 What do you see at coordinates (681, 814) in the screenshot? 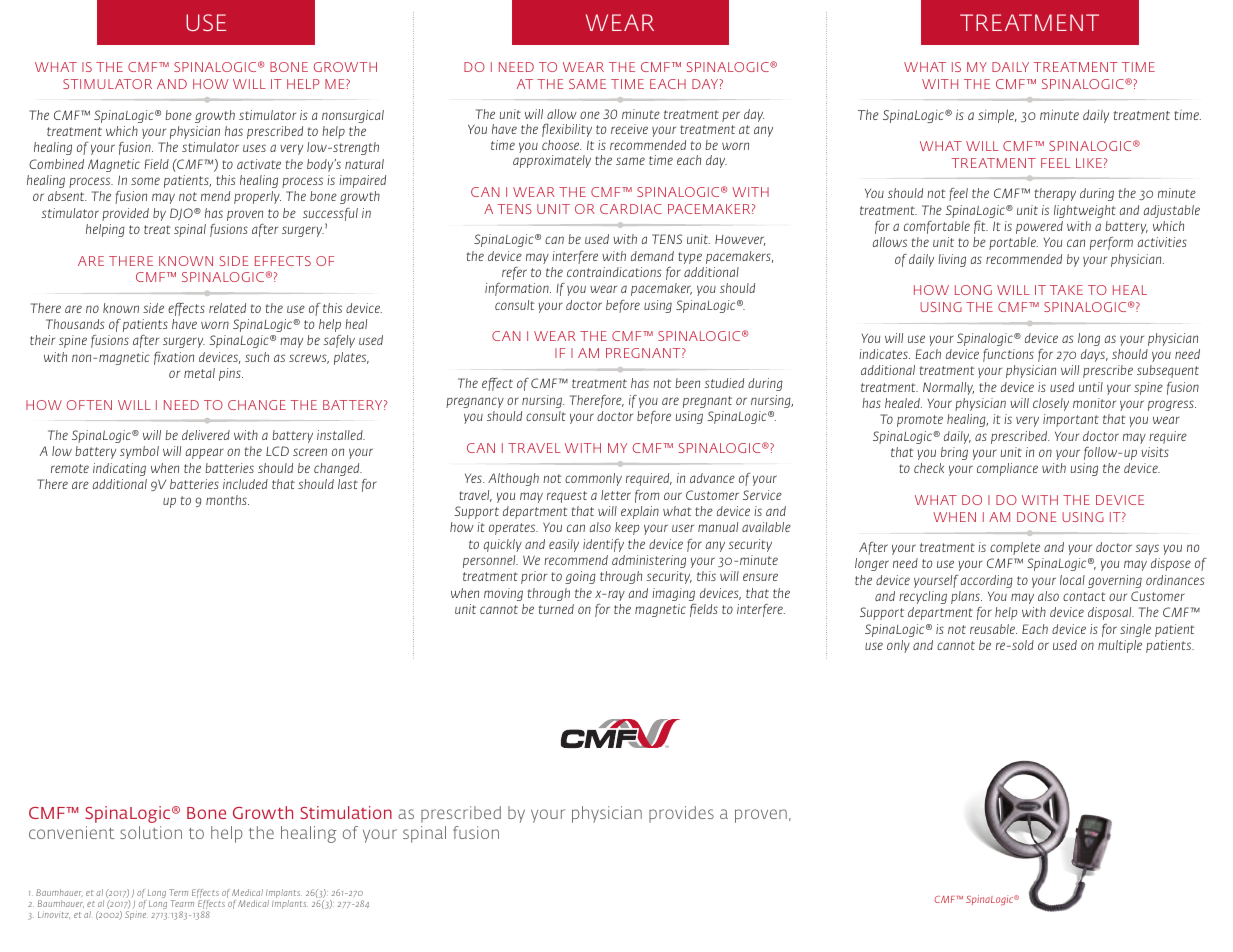
I see `provides` at bounding box center [681, 814].
